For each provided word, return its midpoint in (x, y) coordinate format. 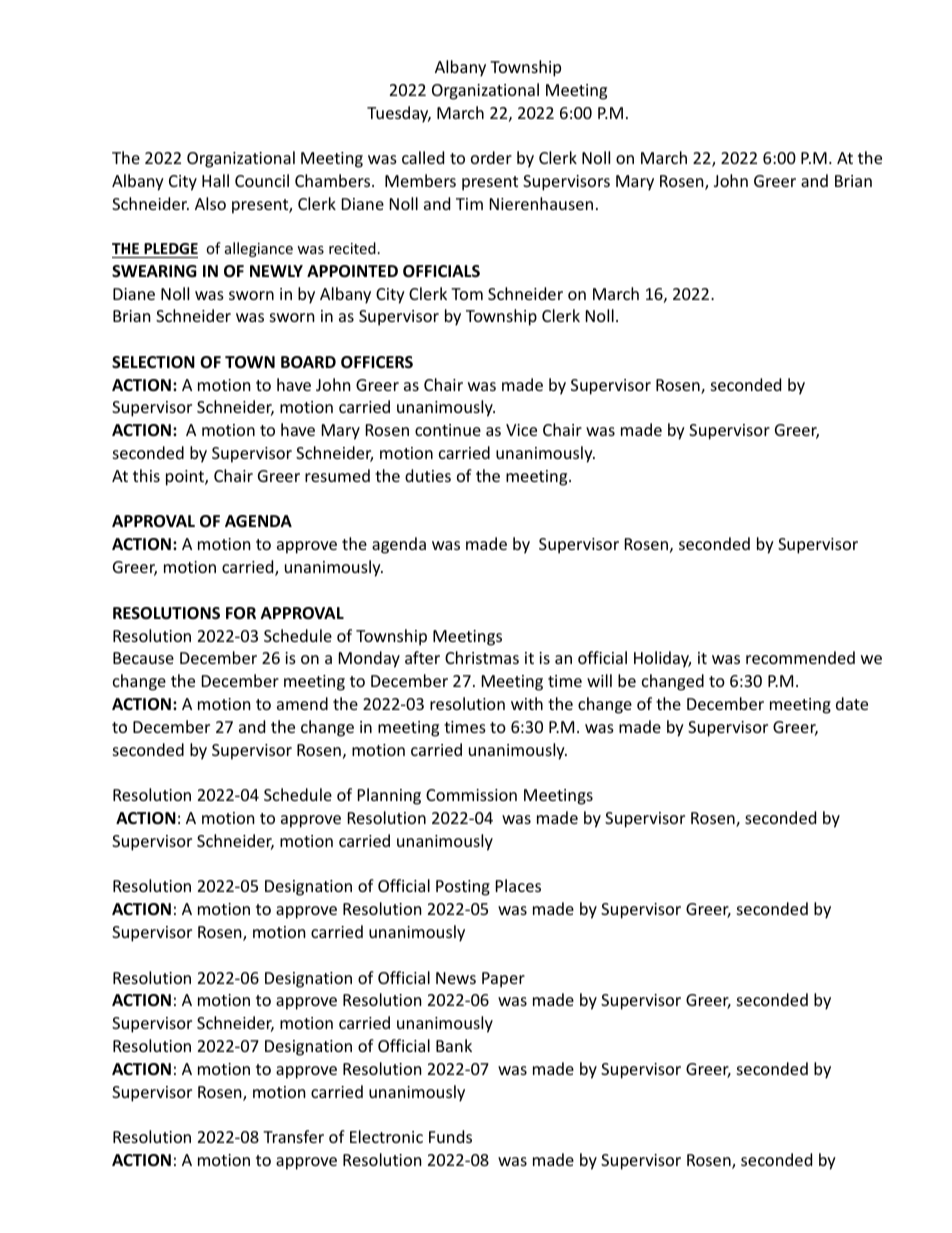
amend (302, 703)
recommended (800, 657)
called (423, 157)
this (146, 475)
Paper (503, 980)
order (491, 157)
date (852, 703)
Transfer (293, 1136)
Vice (521, 430)
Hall (215, 180)
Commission (471, 795)
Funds (450, 1136)
